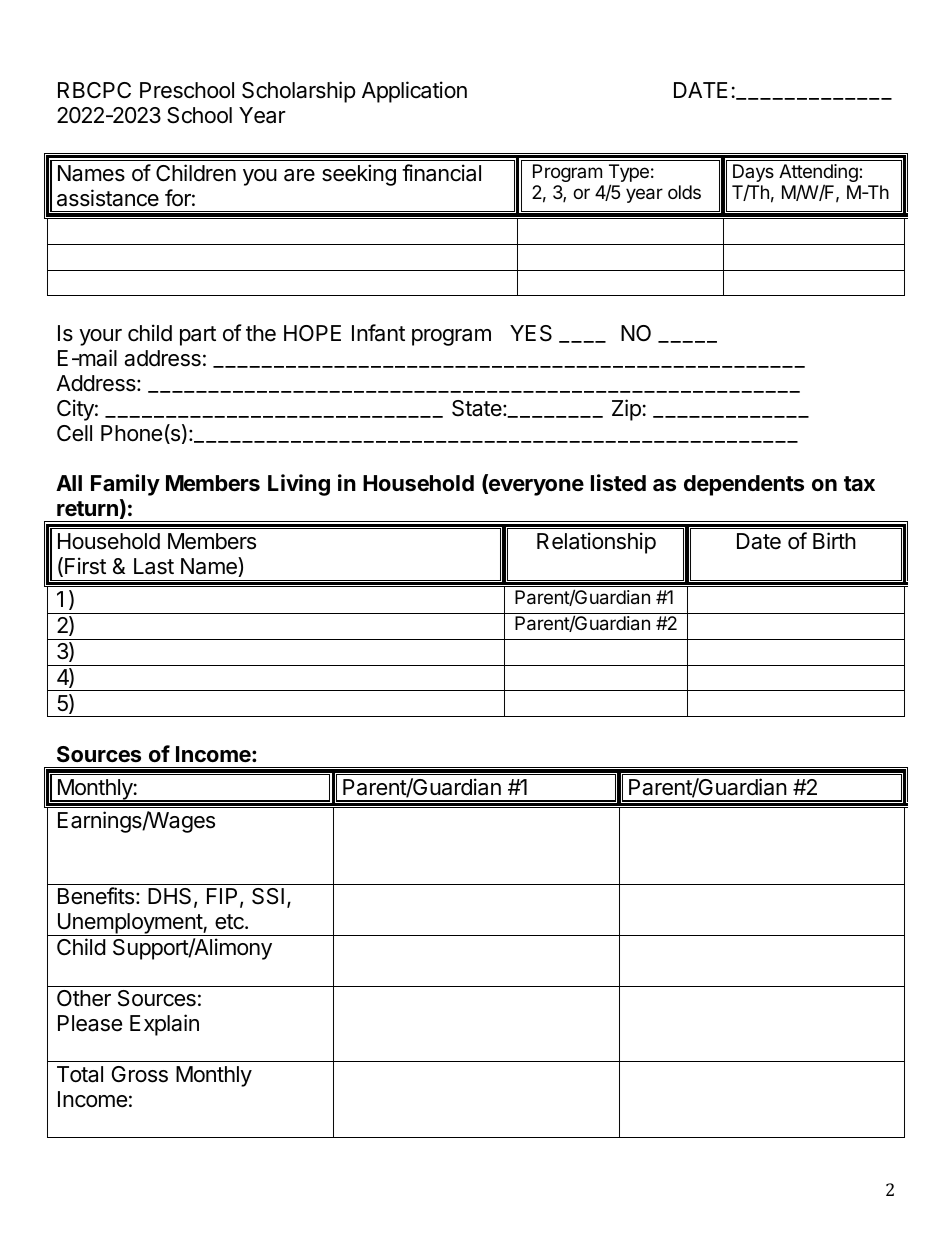  What do you see at coordinates (154, 566) in the screenshot?
I see `Last` at bounding box center [154, 566].
